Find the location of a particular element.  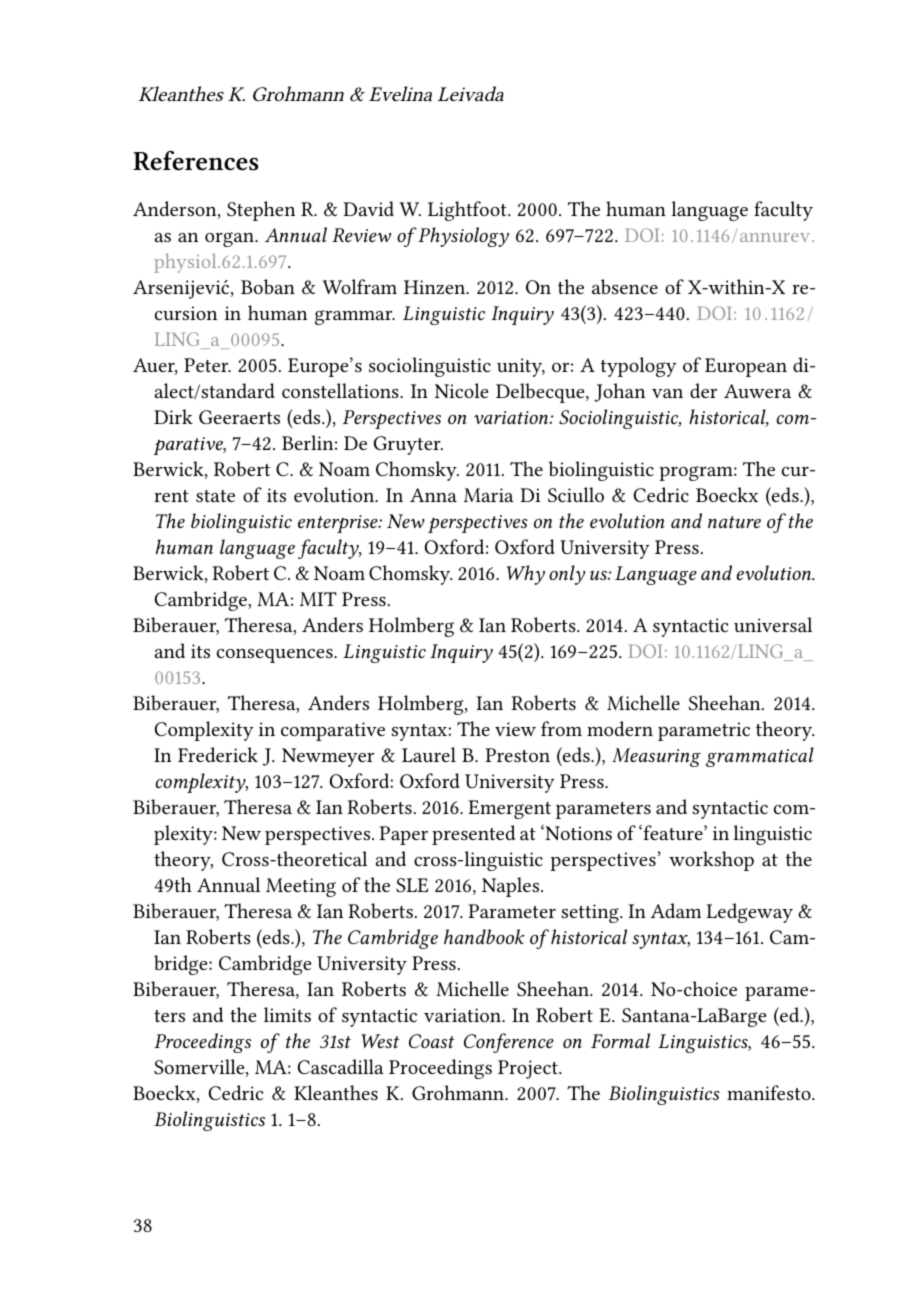

manifesto is located at coordinates (770, 1092).
